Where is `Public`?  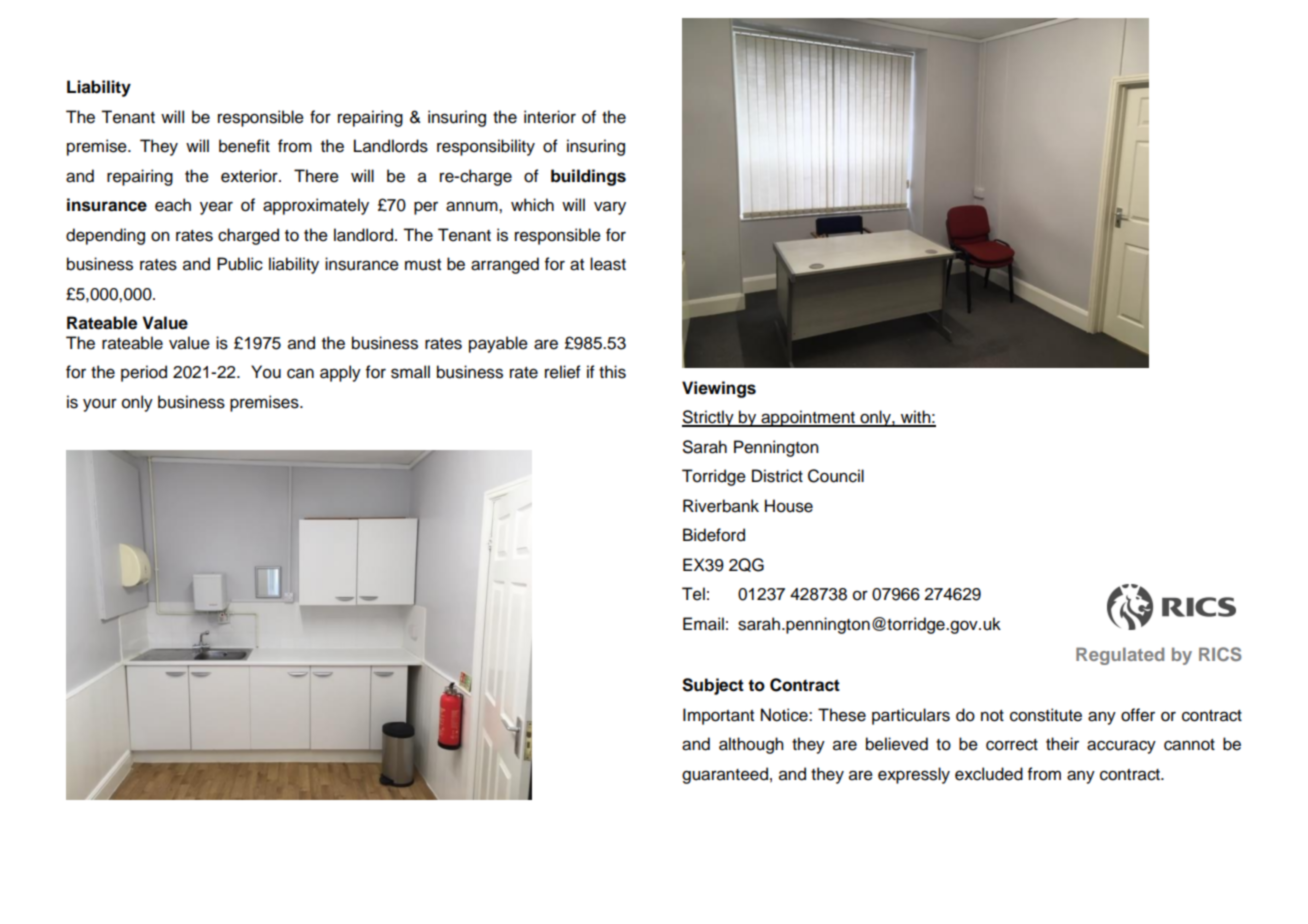 Public is located at coordinates (240, 264).
